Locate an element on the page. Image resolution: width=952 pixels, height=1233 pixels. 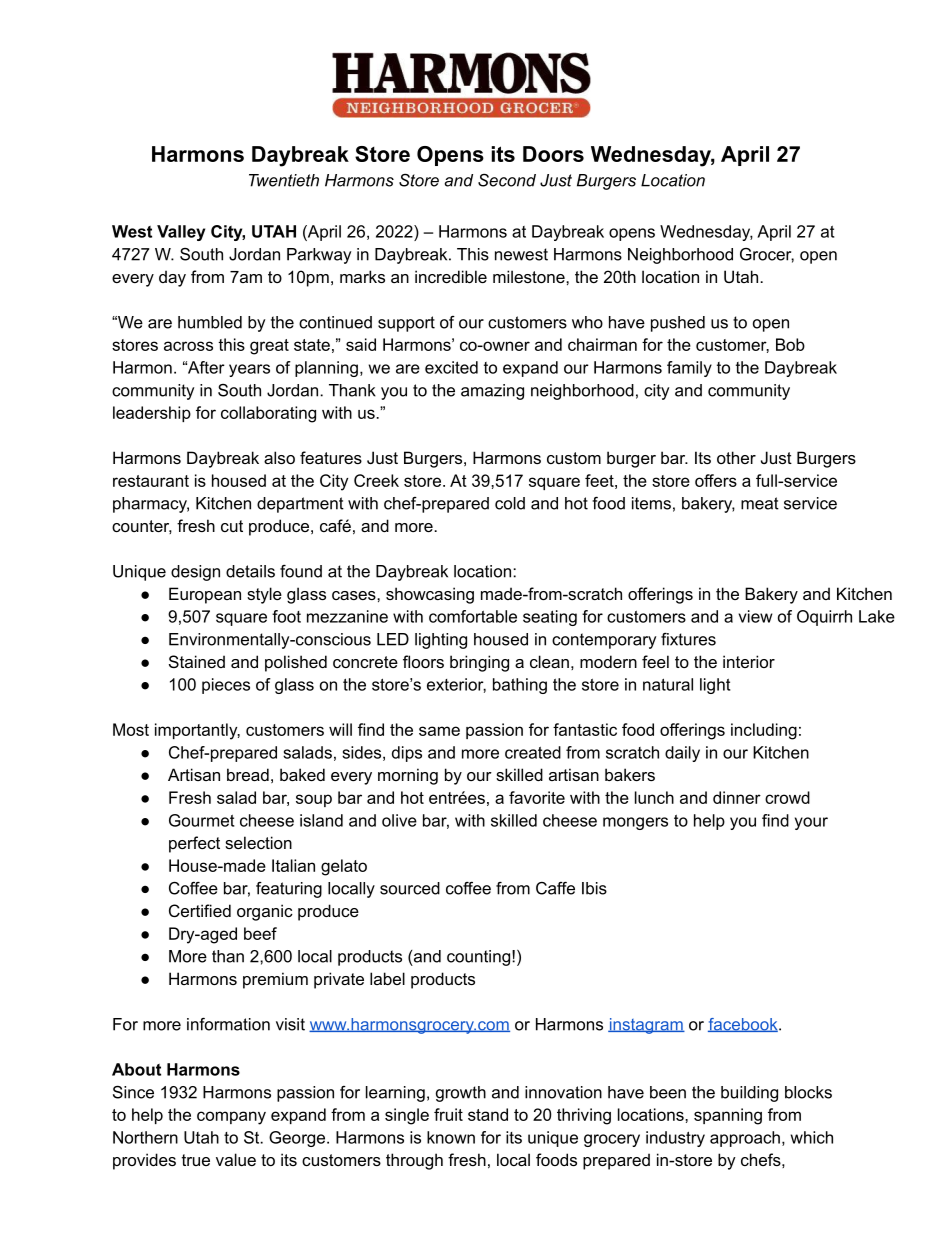
stand is located at coordinates (488, 1114).
